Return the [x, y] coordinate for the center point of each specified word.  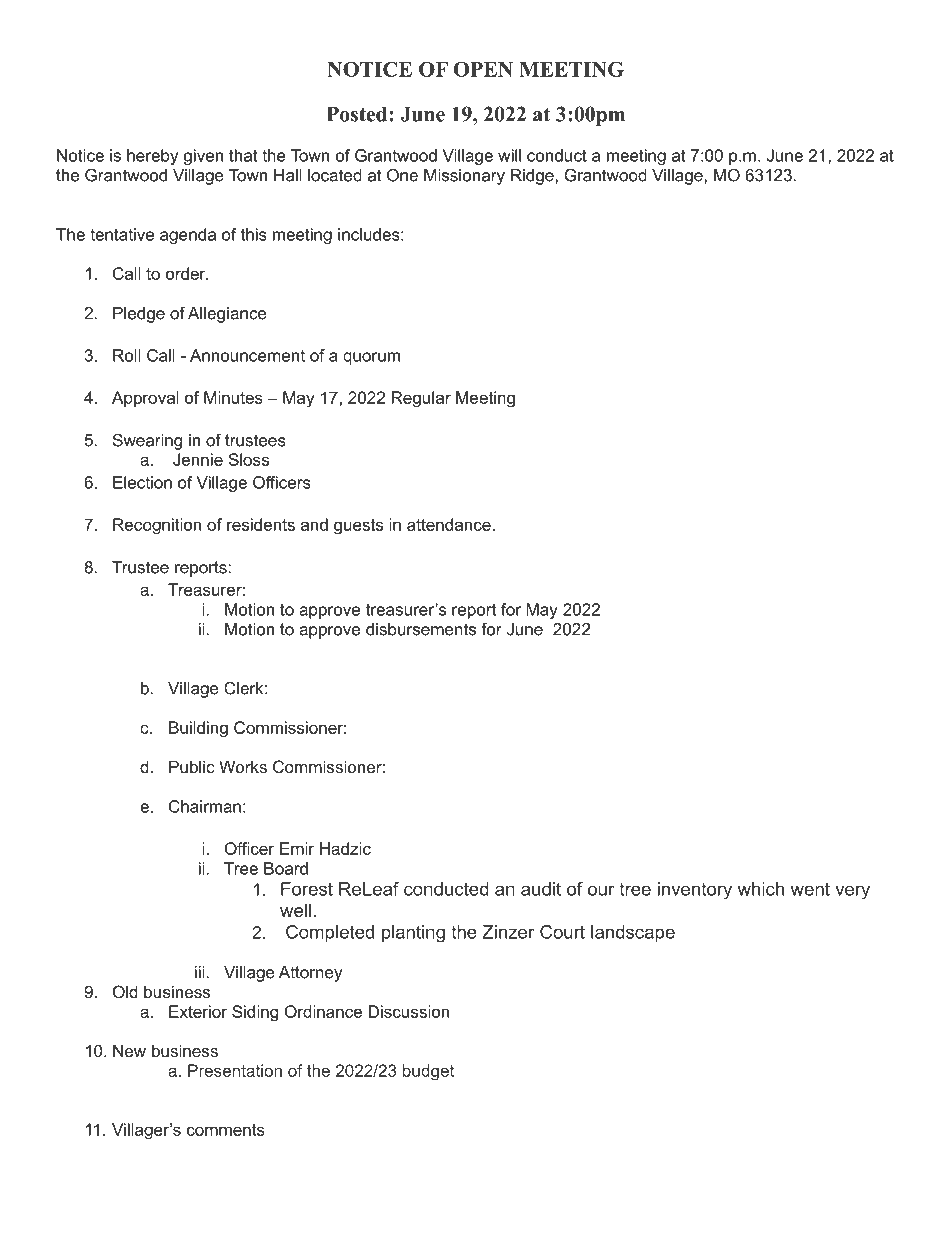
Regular [421, 399]
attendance [450, 524]
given [203, 157]
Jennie [198, 459]
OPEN [483, 69]
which [760, 889]
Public [192, 766]
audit [541, 889]
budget [428, 1072]
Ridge [533, 177]
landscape [633, 934]
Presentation [235, 1070]
